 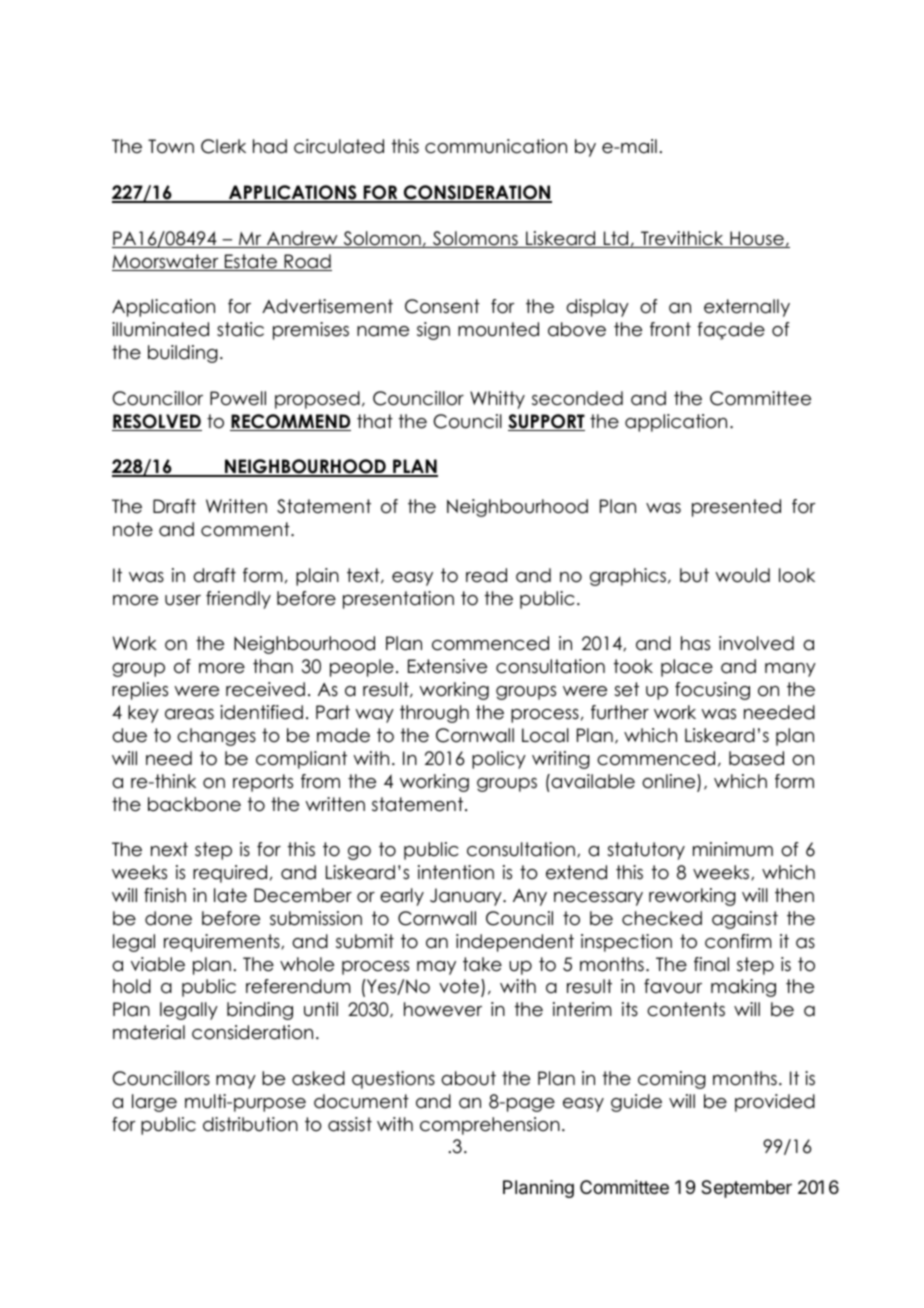 I want to click on against, so click(x=745, y=920).
